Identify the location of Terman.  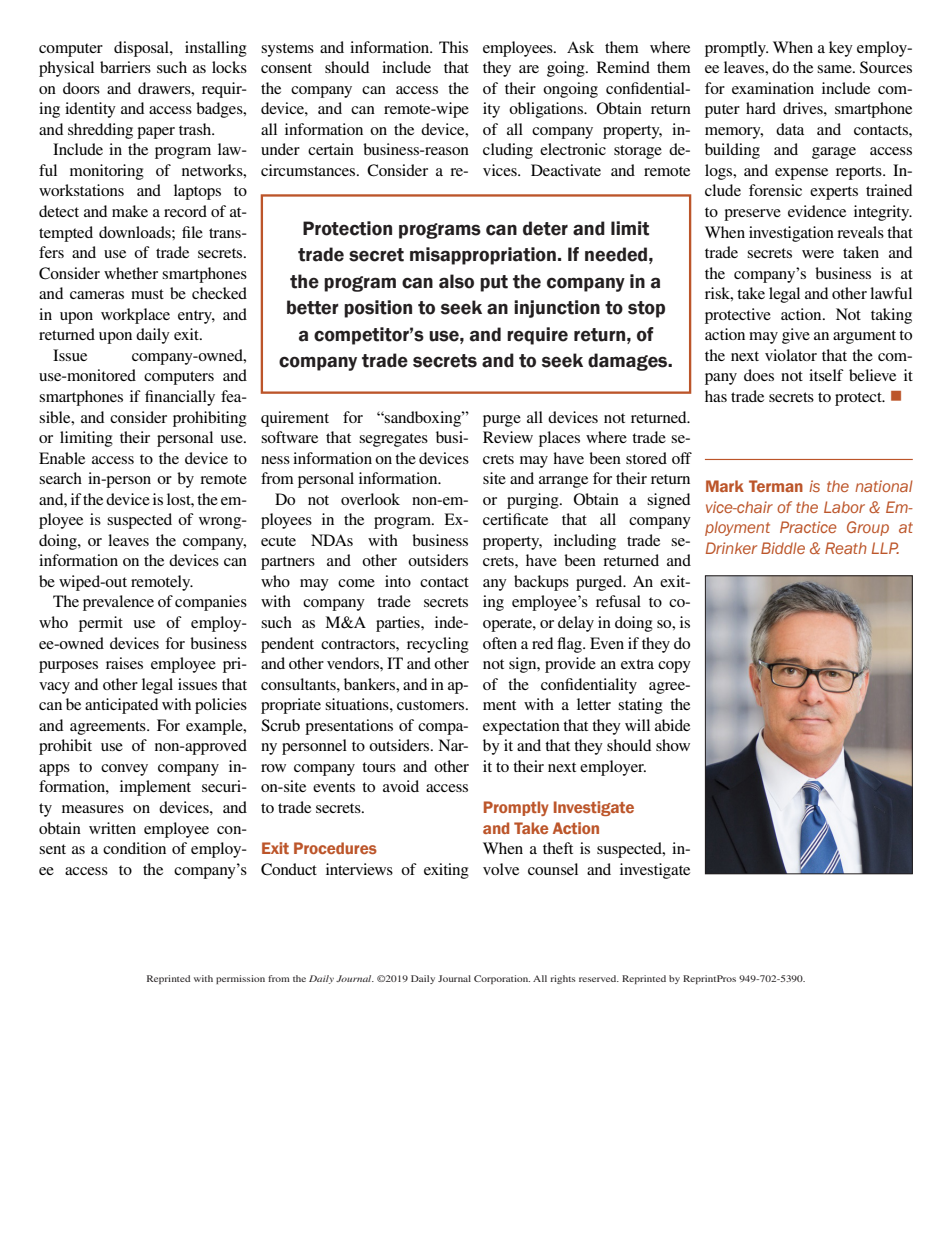
(776, 486).
